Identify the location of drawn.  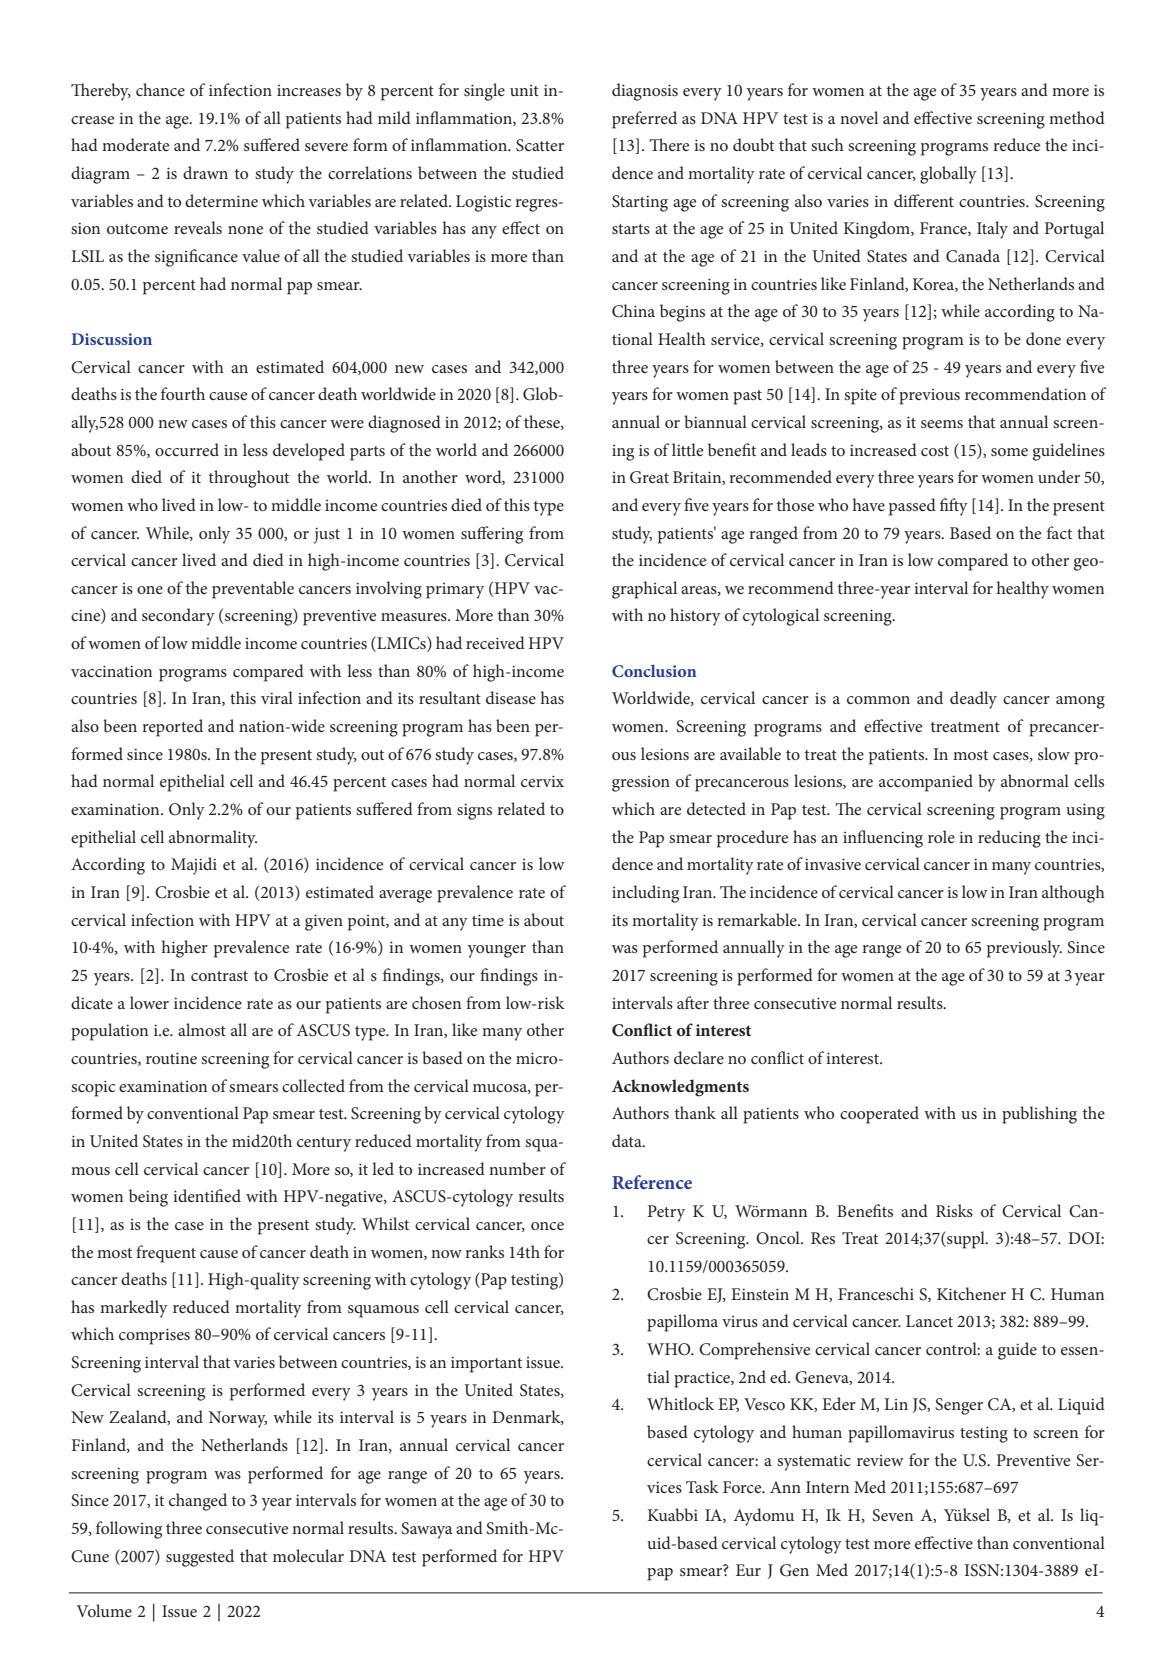
(205, 172).
